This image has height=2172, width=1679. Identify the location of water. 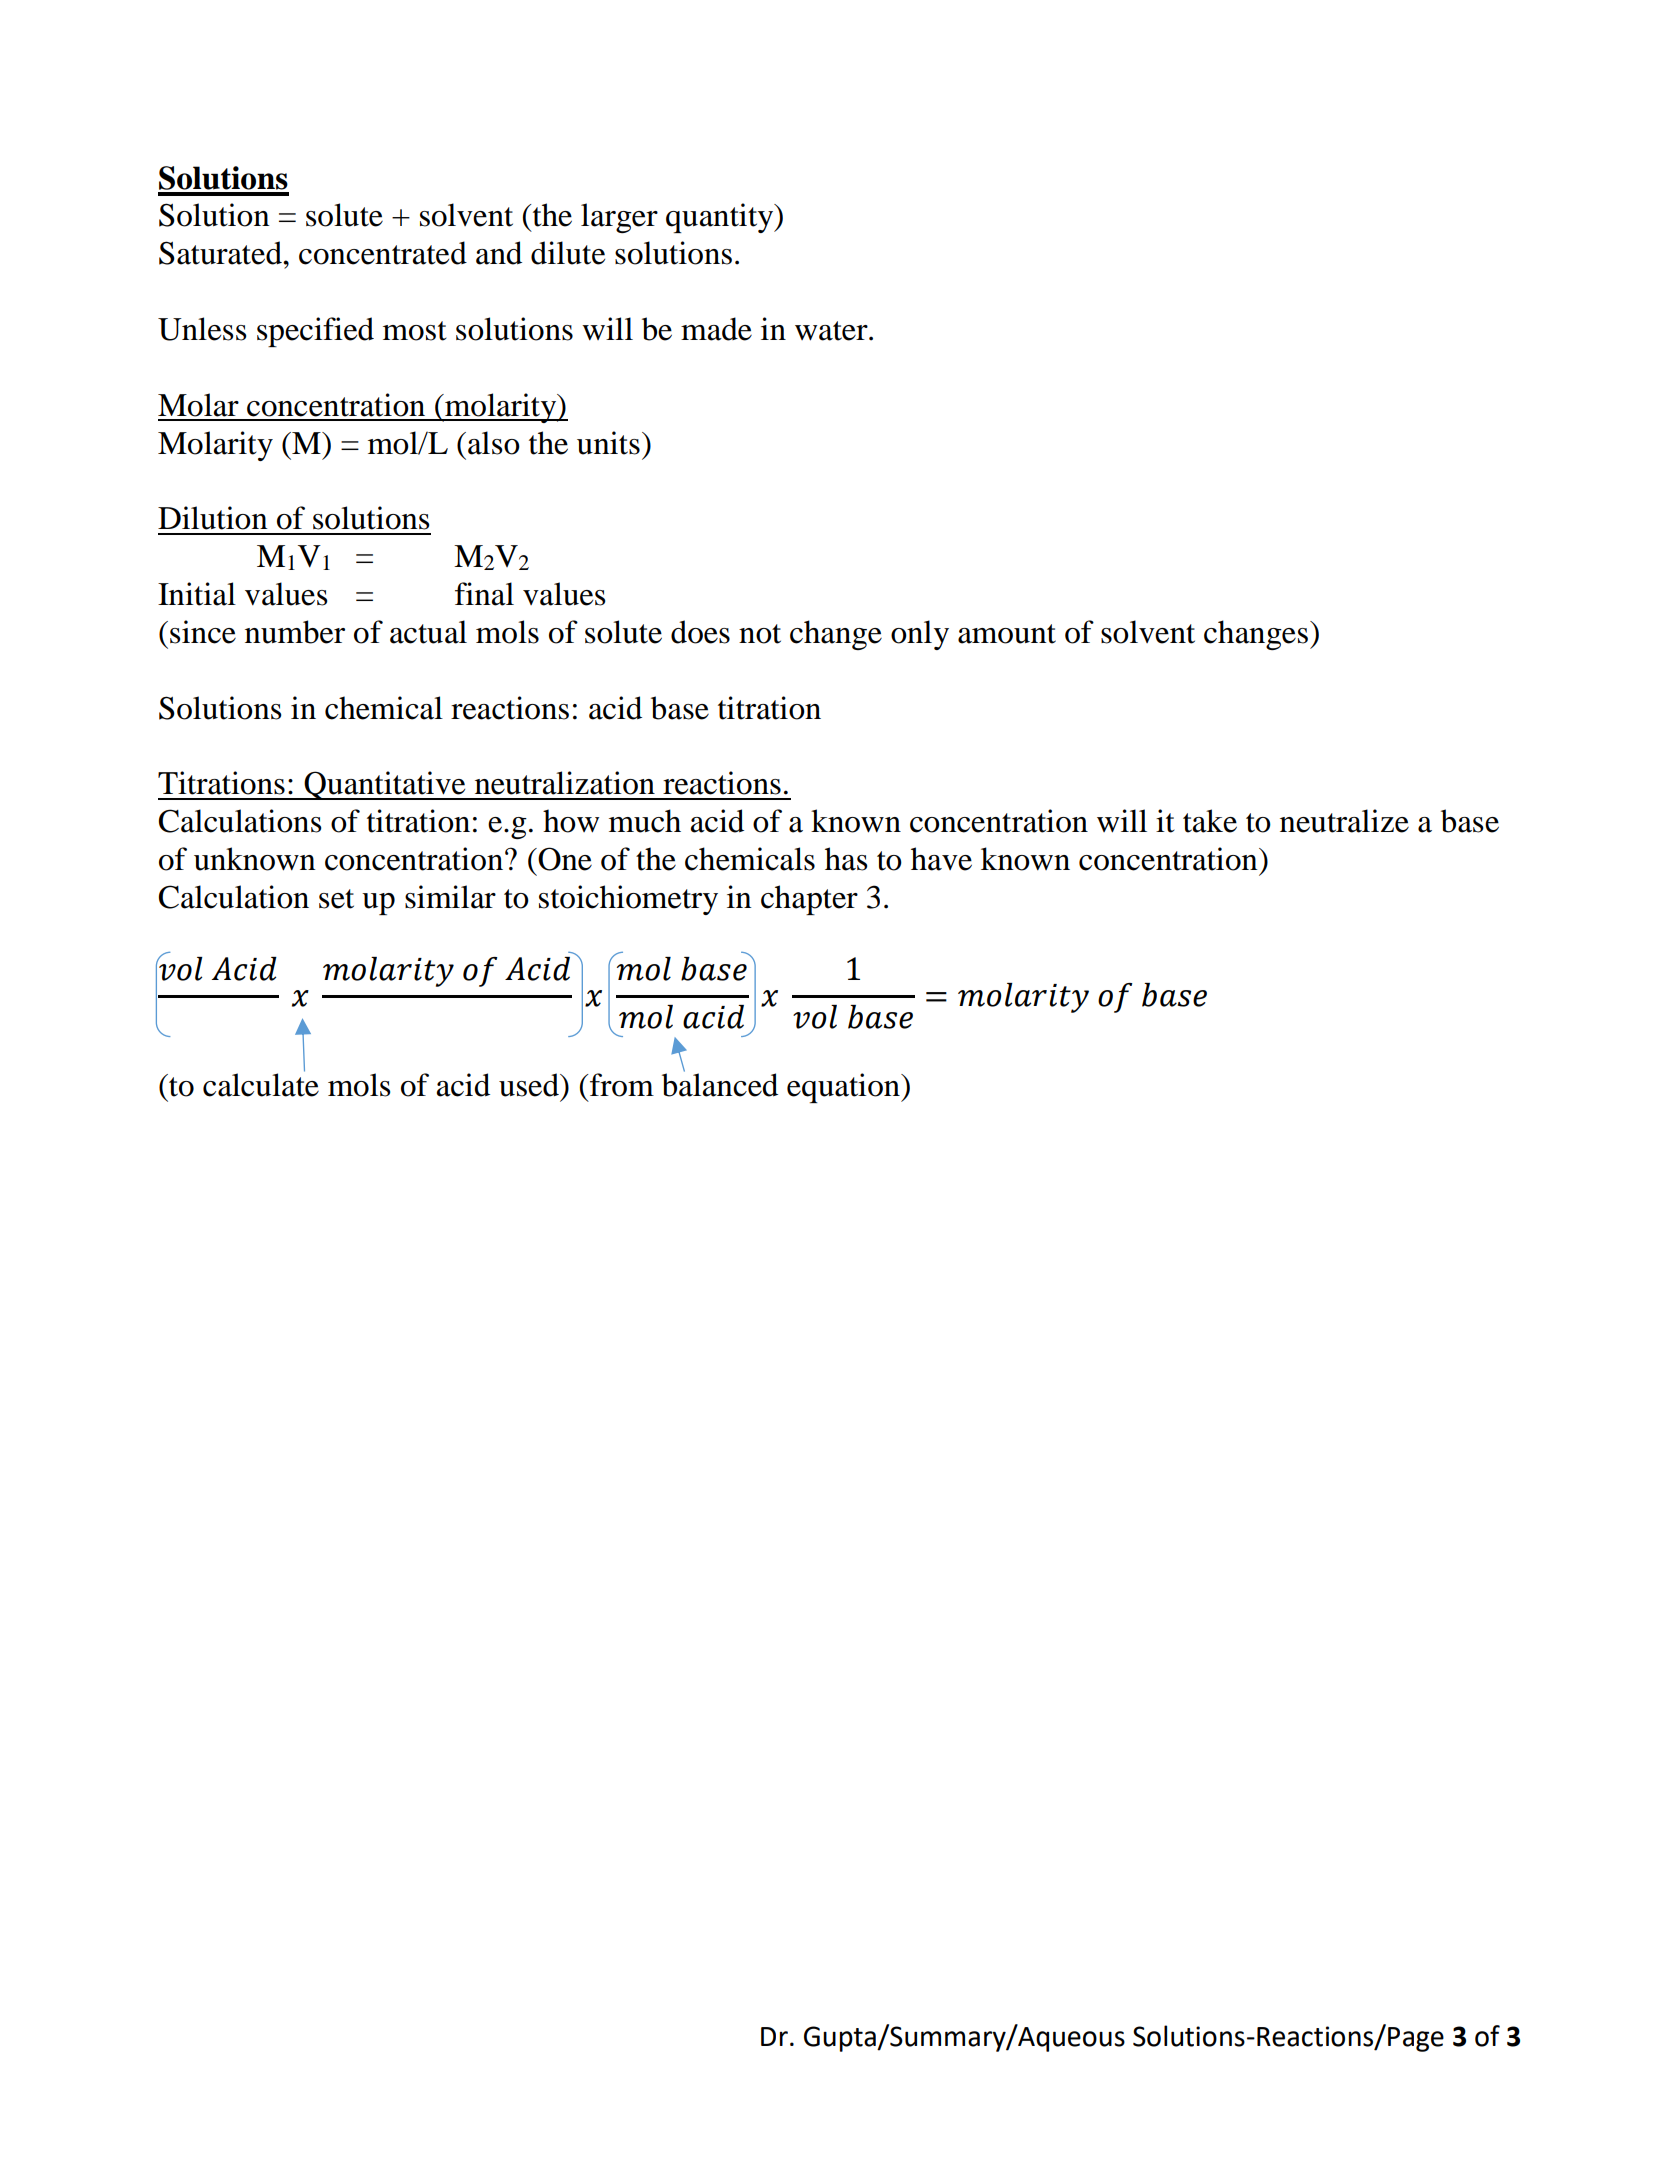
(832, 331).
